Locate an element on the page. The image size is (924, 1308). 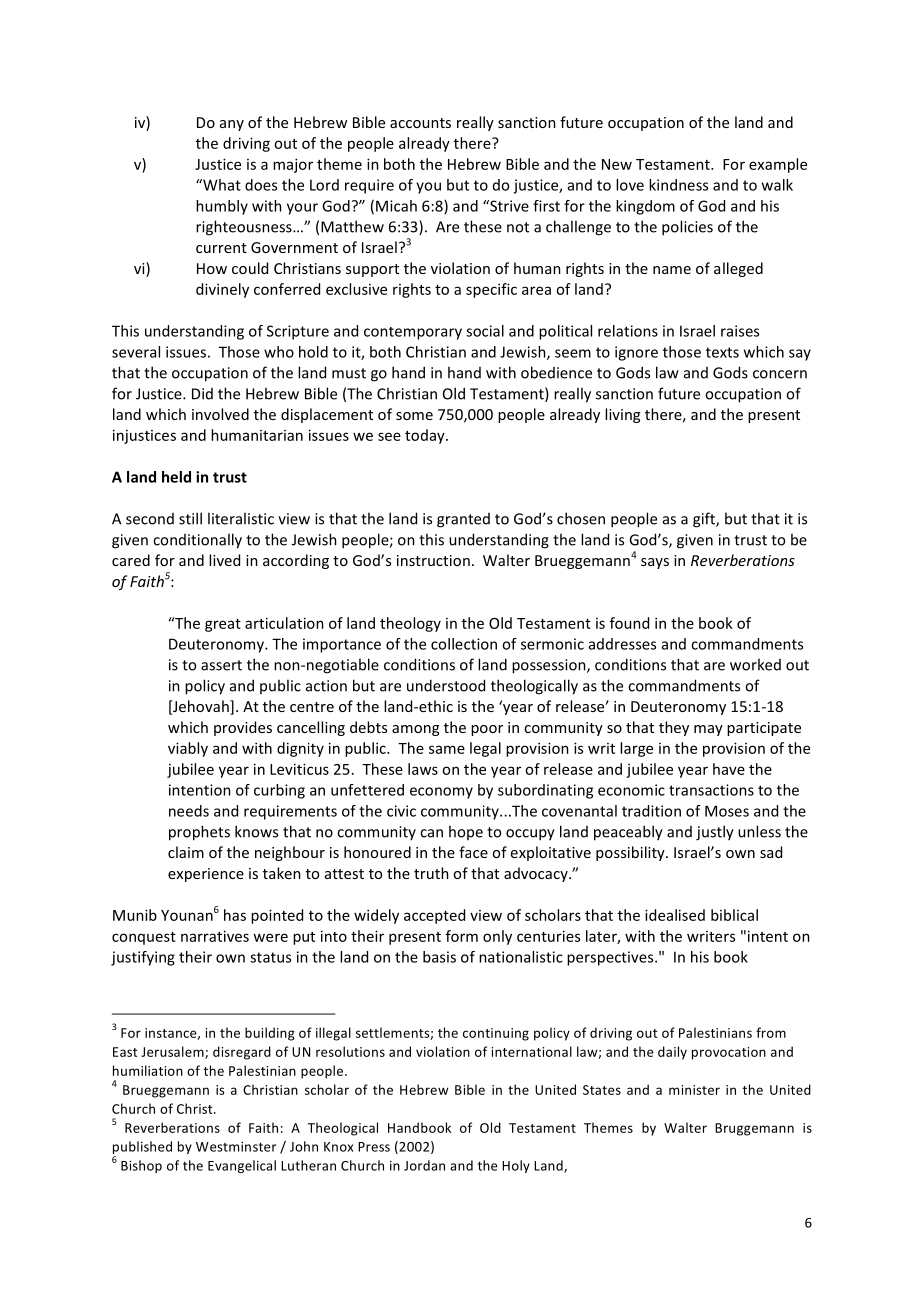
collection is located at coordinates (464, 644).
